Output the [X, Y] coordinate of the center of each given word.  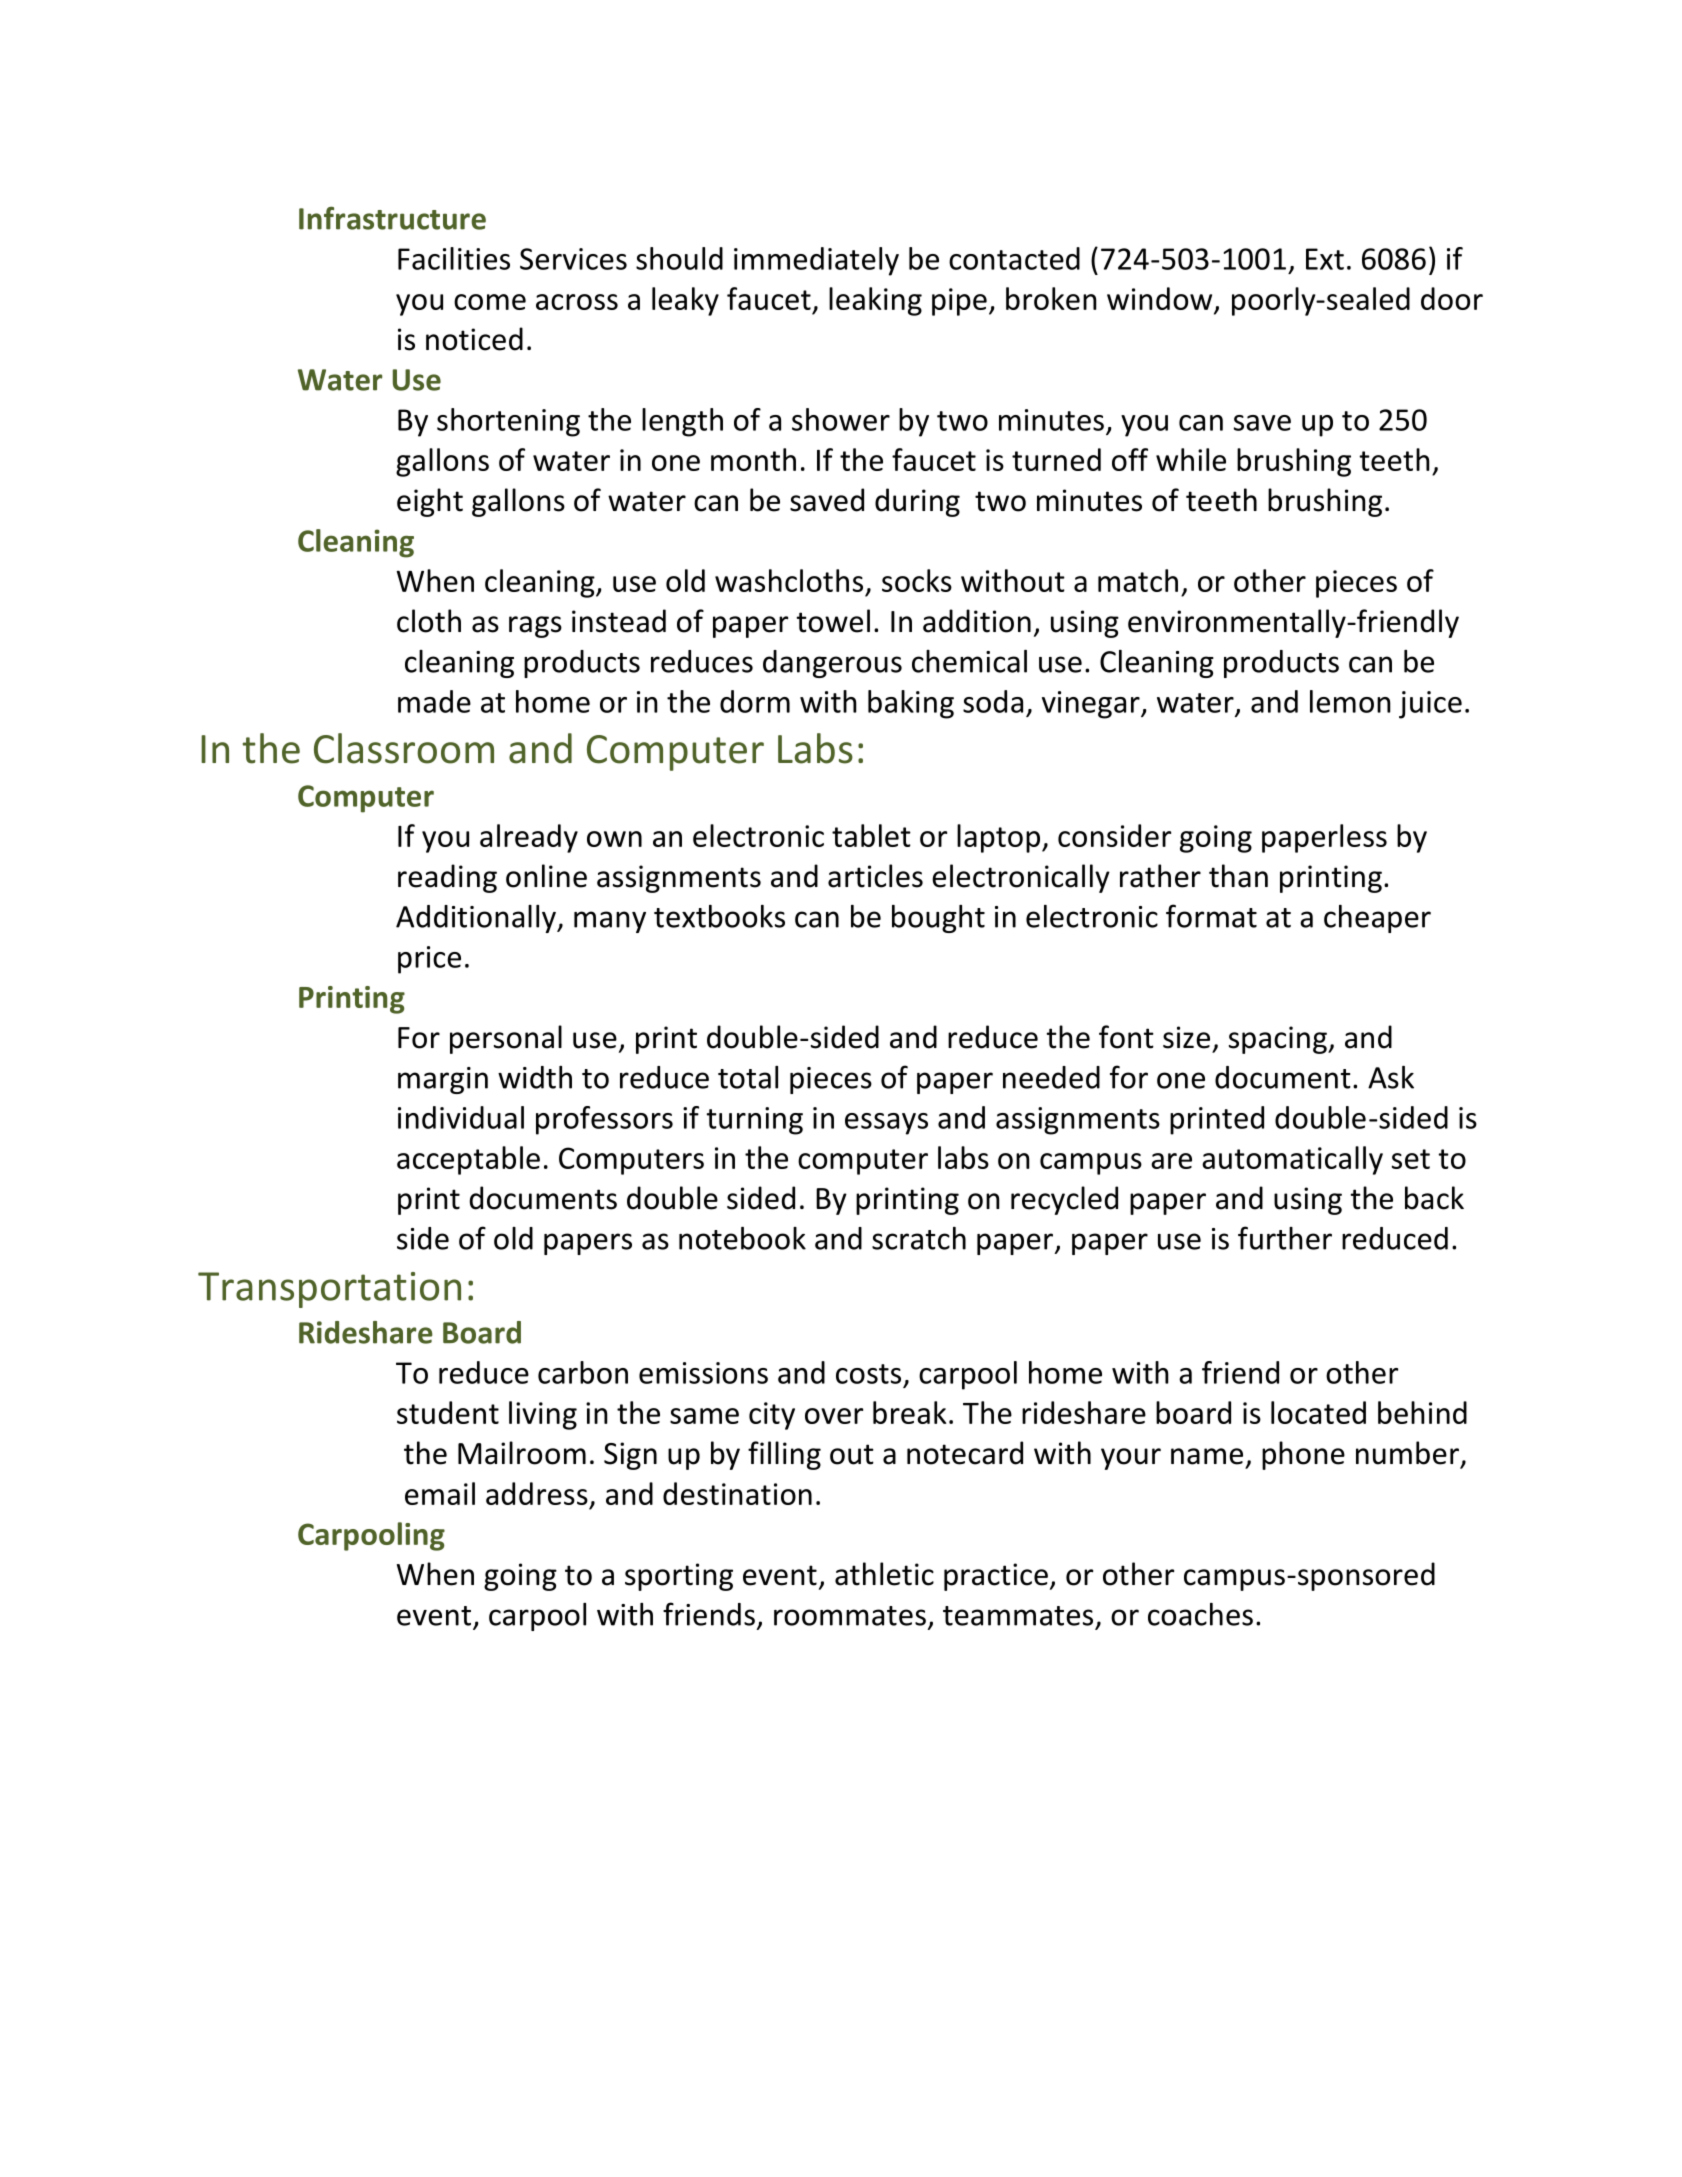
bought [938, 919]
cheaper [1377, 919]
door [1452, 298]
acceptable [468, 1160]
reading [447, 878]
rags [535, 627]
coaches [1200, 1614]
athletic [884, 1574]
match [1138, 580]
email [440, 1493]
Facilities [454, 258]
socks [917, 580]
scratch [919, 1238]
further [1285, 1238]
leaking [875, 301]
